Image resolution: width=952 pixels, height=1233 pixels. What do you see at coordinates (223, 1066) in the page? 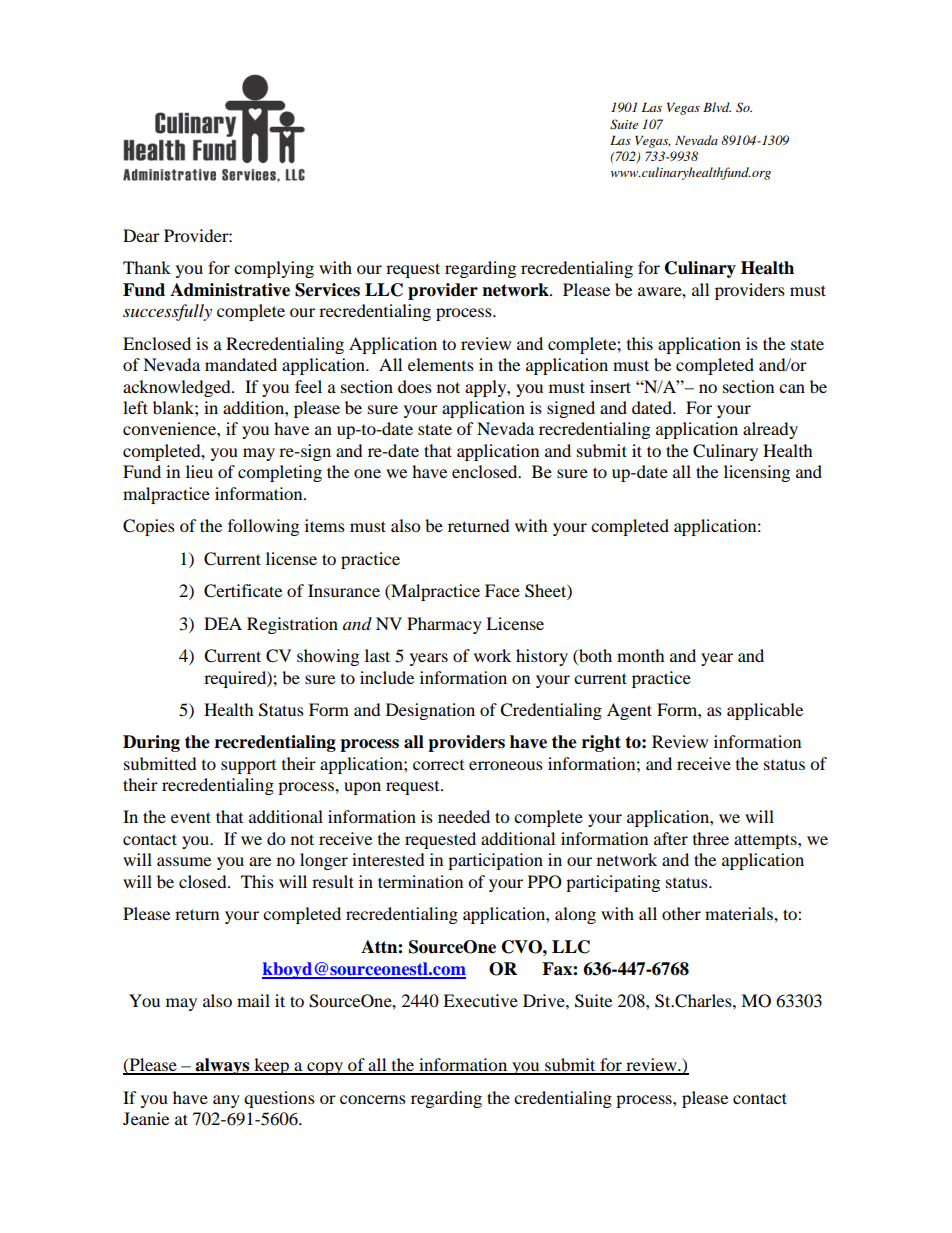
I see `always` at bounding box center [223, 1066].
